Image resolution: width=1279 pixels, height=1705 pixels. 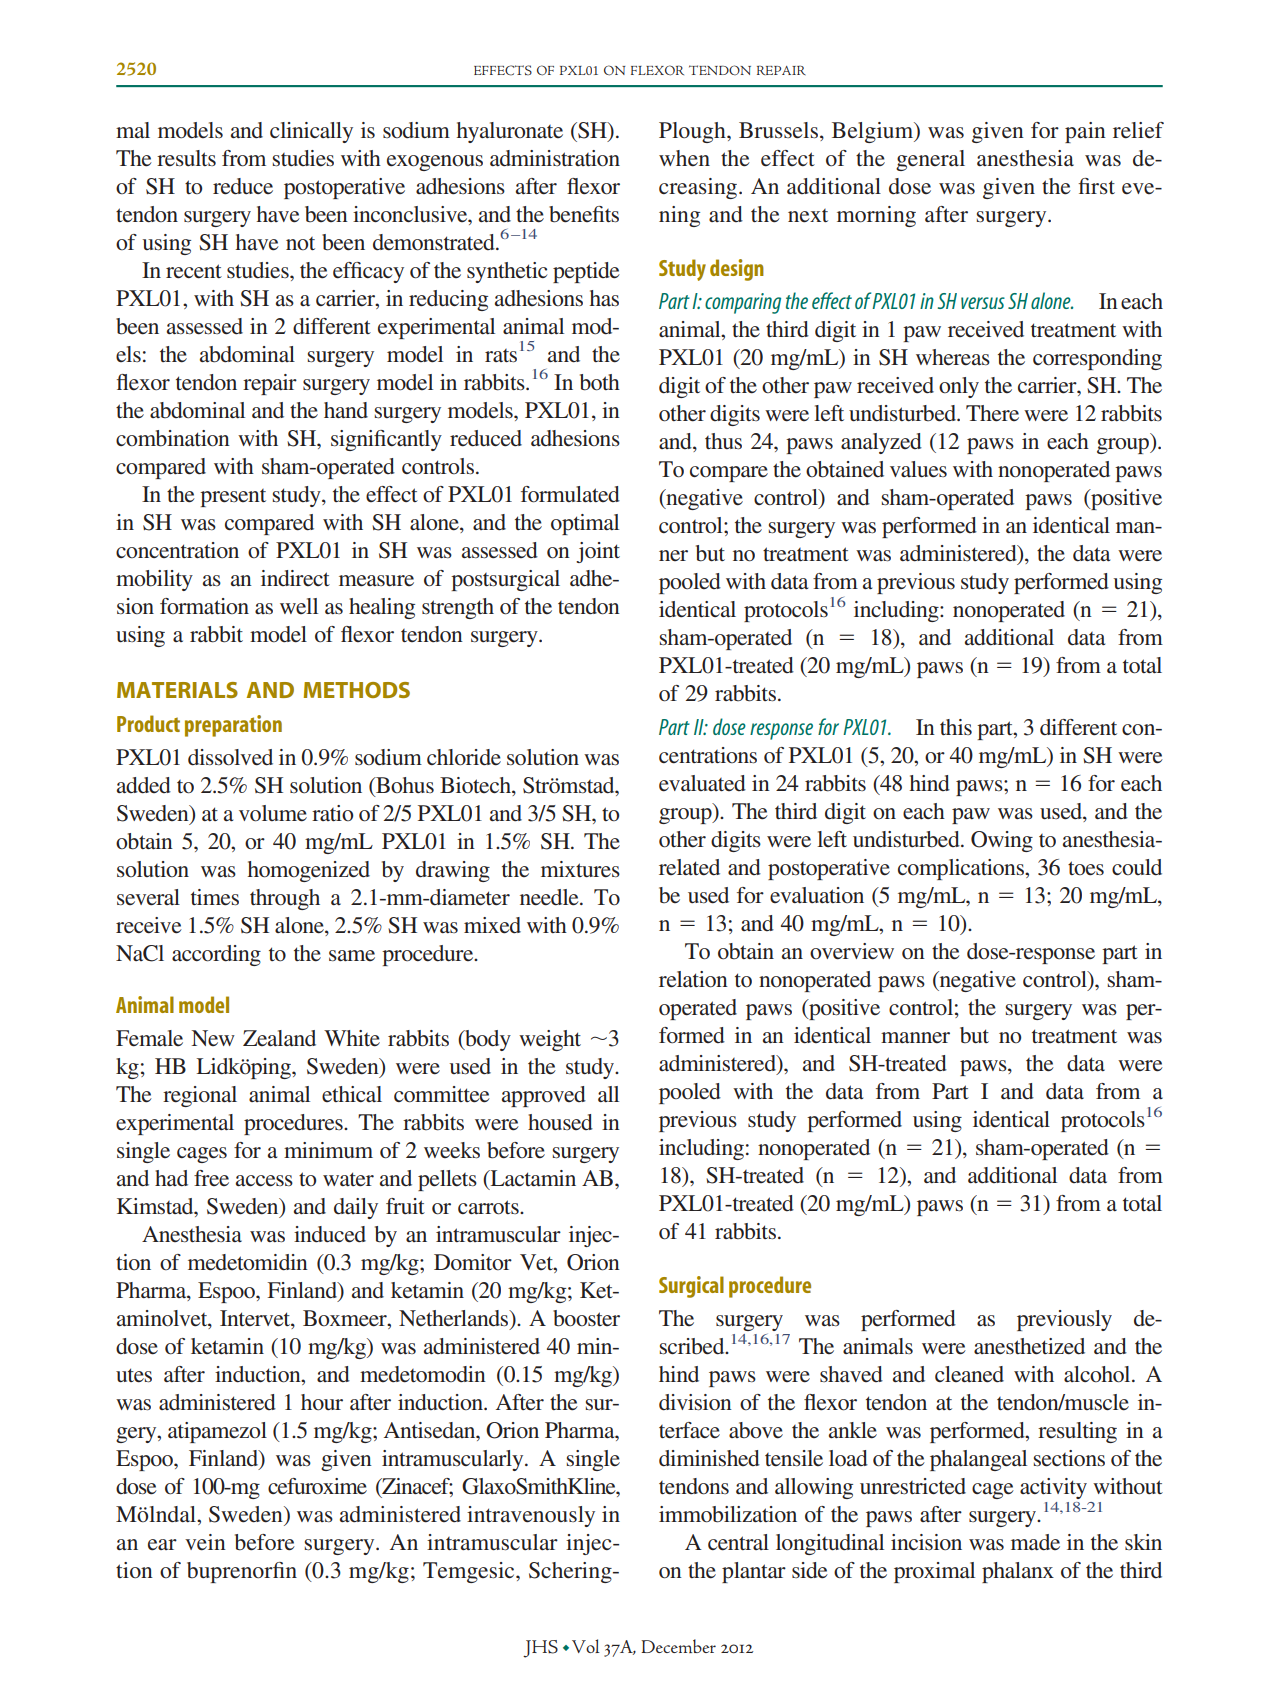 I want to click on when, so click(x=684, y=158).
